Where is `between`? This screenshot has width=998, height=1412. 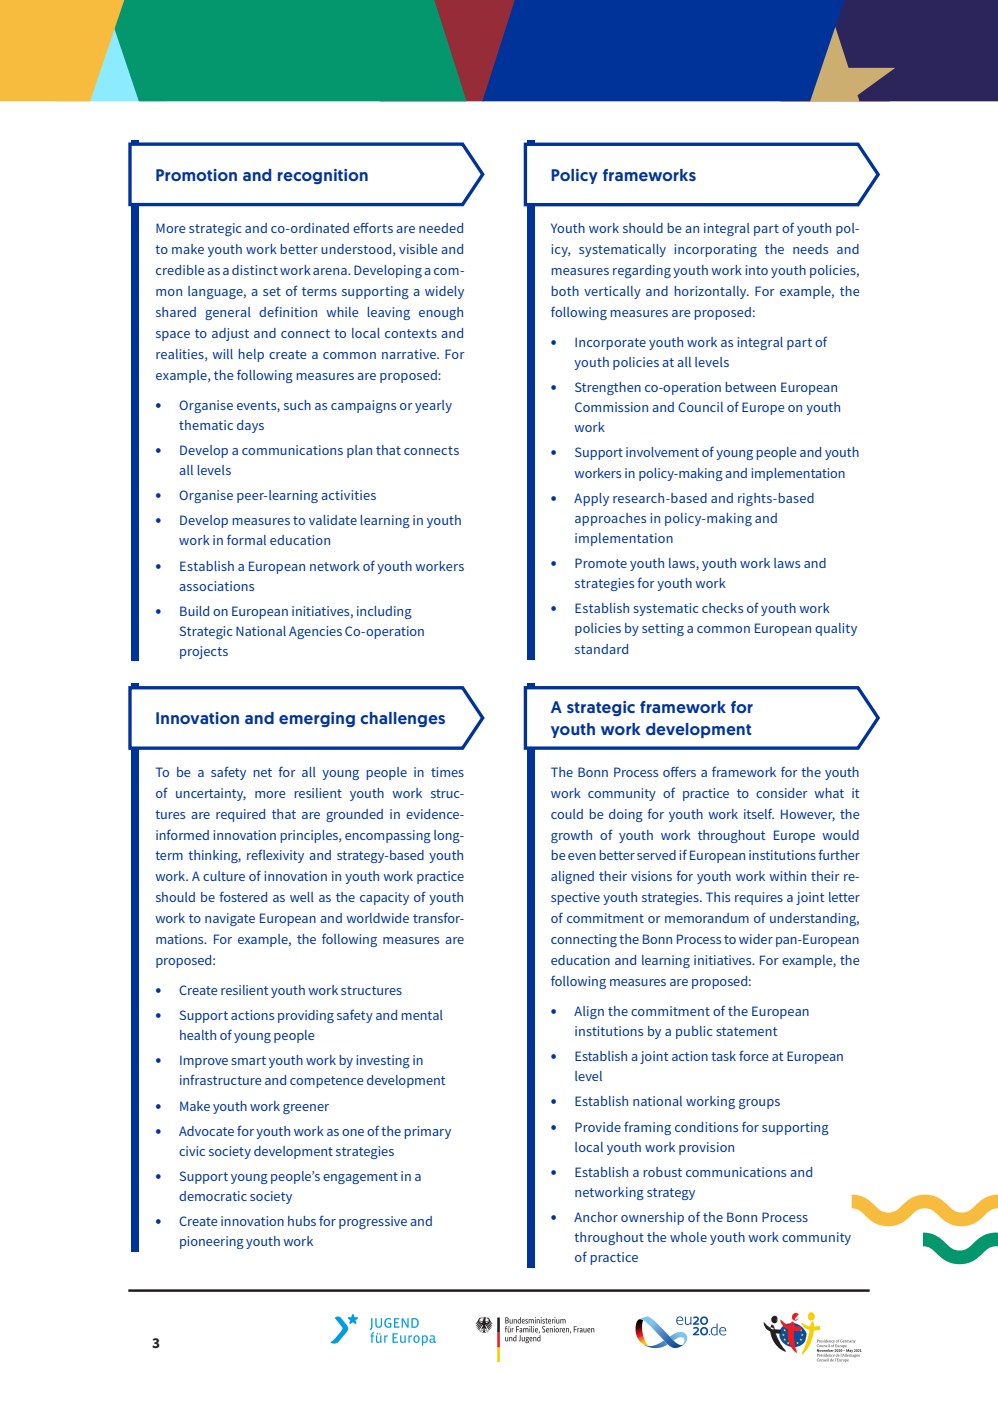 between is located at coordinates (751, 387).
